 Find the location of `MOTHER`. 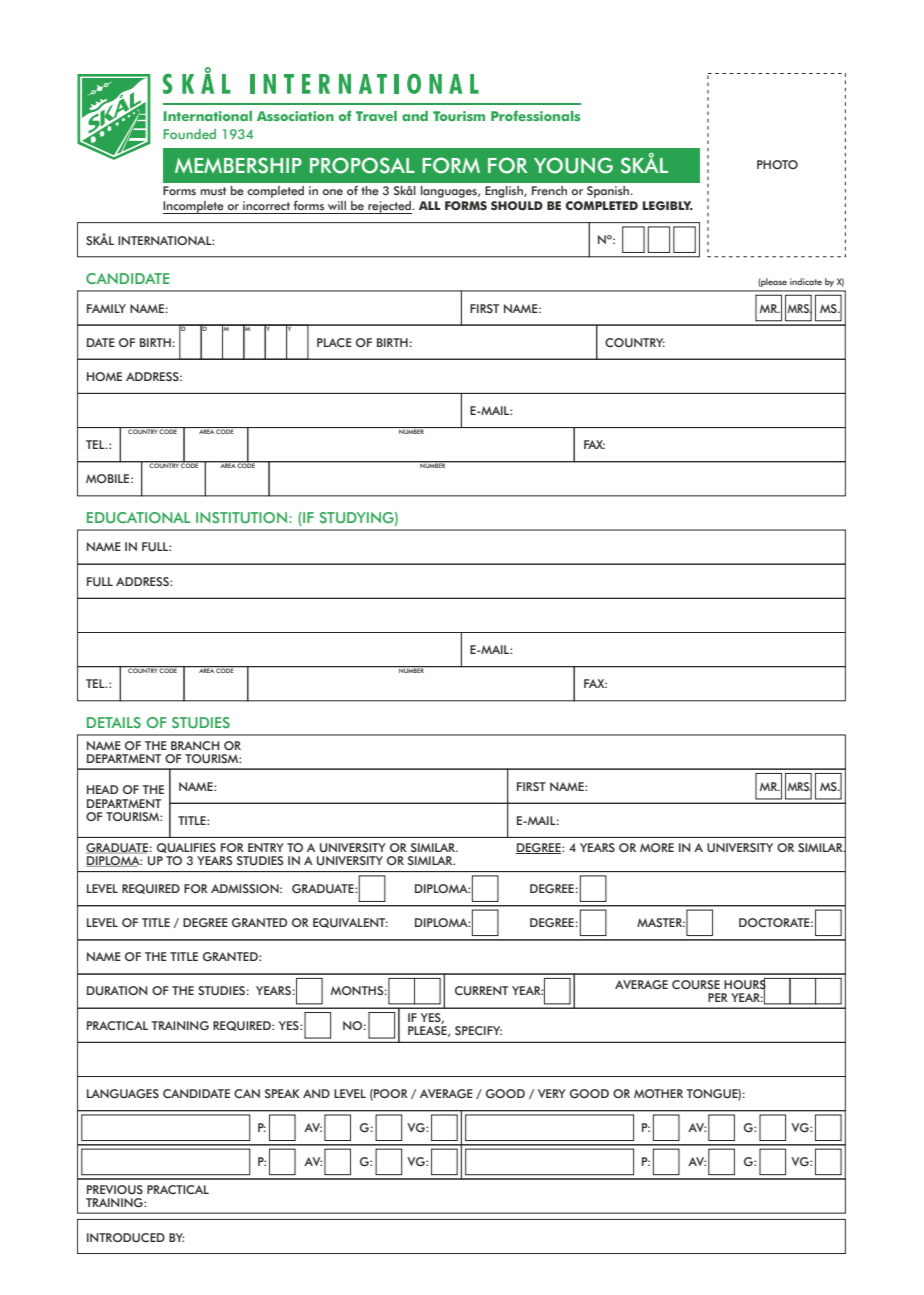

MOTHER is located at coordinates (658, 1093).
